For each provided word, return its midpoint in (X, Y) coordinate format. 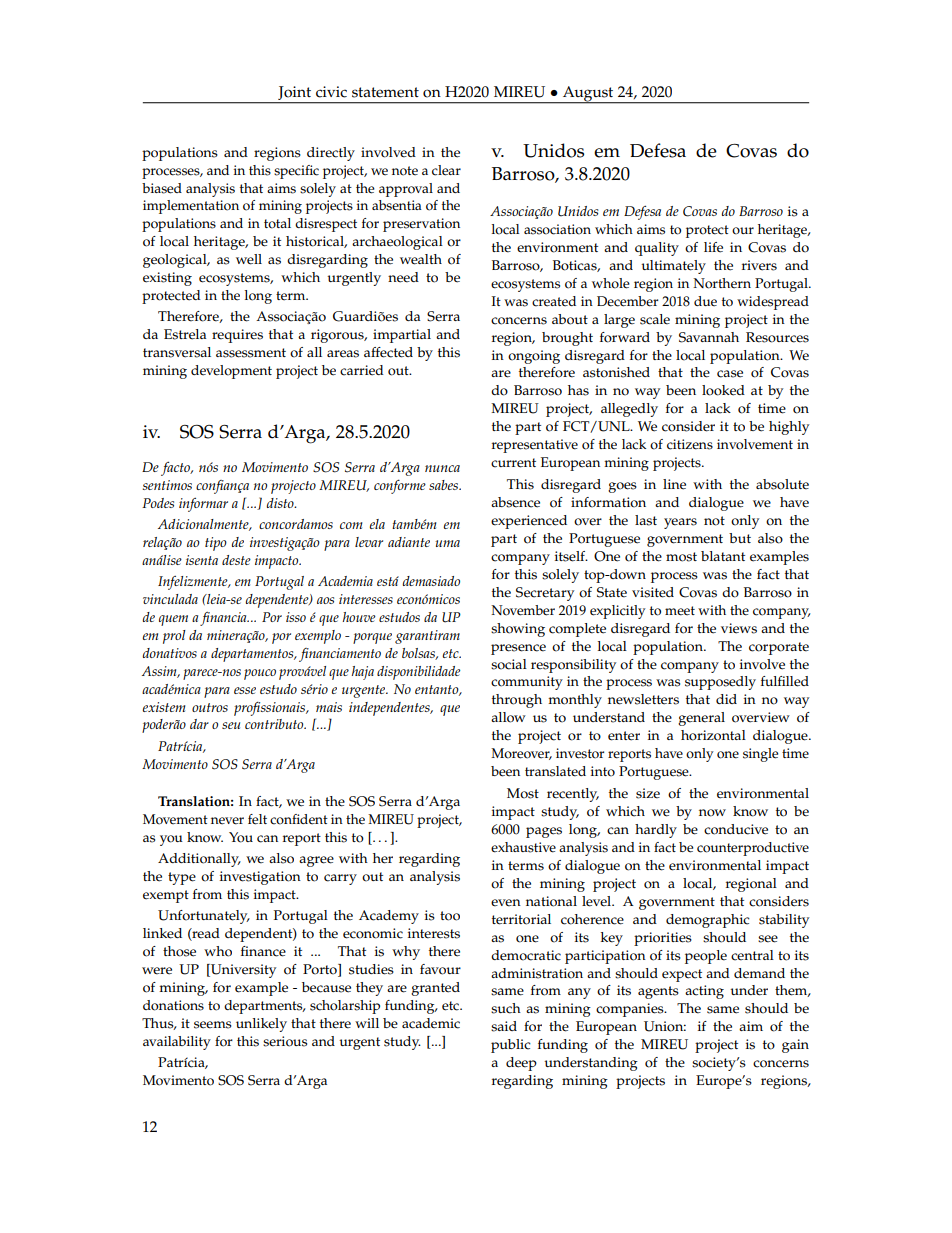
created (554, 301)
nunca (442, 468)
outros (210, 707)
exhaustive (523, 847)
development (231, 372)
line (674, 484)
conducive (736, 829)
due (705, 301)
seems (212, 1025)
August (588, 95)
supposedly (720, 683)
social (509, 664)
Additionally (199, 860)
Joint (294, 93)
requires (237, 336)
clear (446, 170)
